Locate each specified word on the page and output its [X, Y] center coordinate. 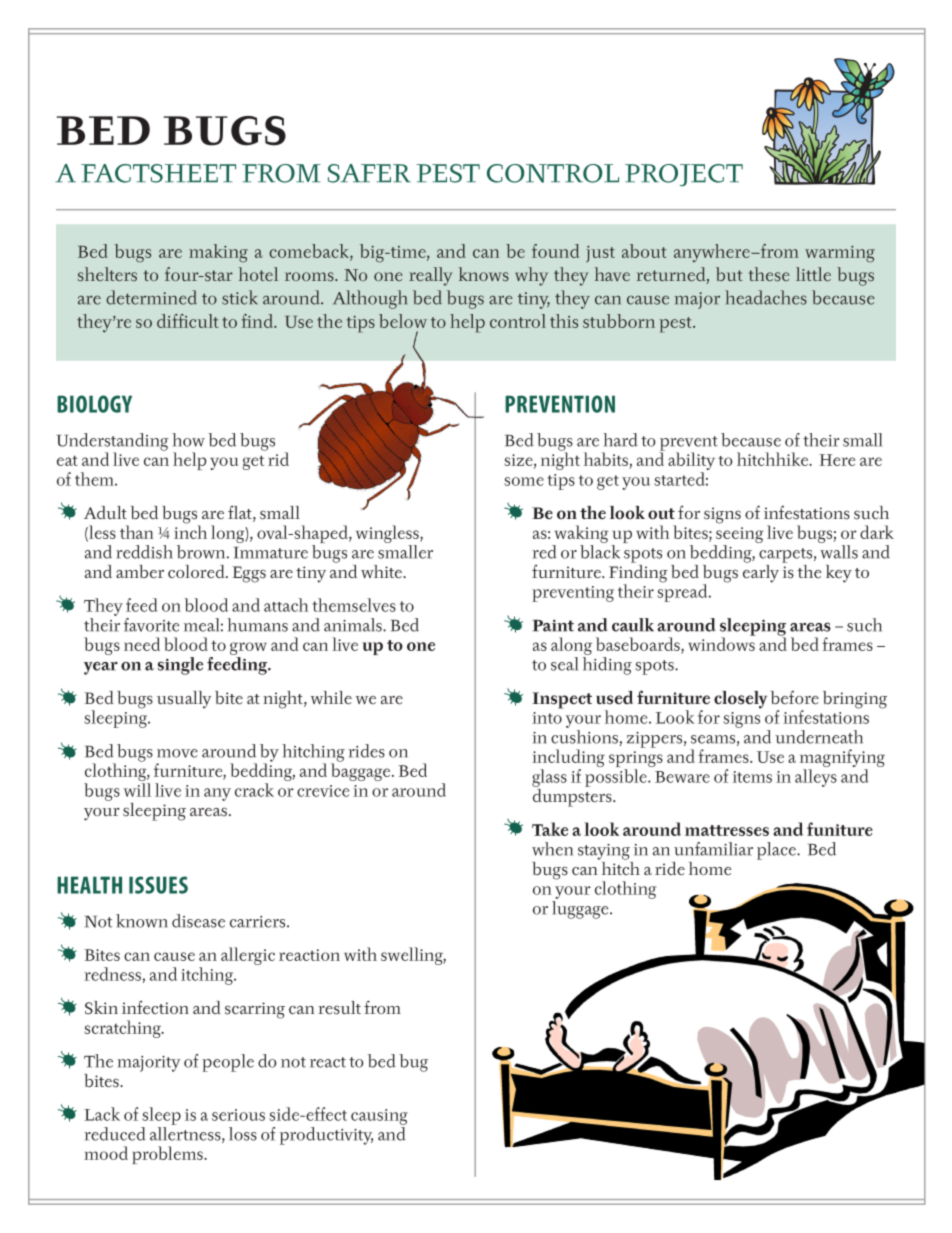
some [524, 481]
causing [379, 1117]
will [137, 790]
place [777, 851]
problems [168, 1155]
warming [840, 254]
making [218, 253]
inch [190, 531]
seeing [740, 535]
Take [550, 829]
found [555, 251]
